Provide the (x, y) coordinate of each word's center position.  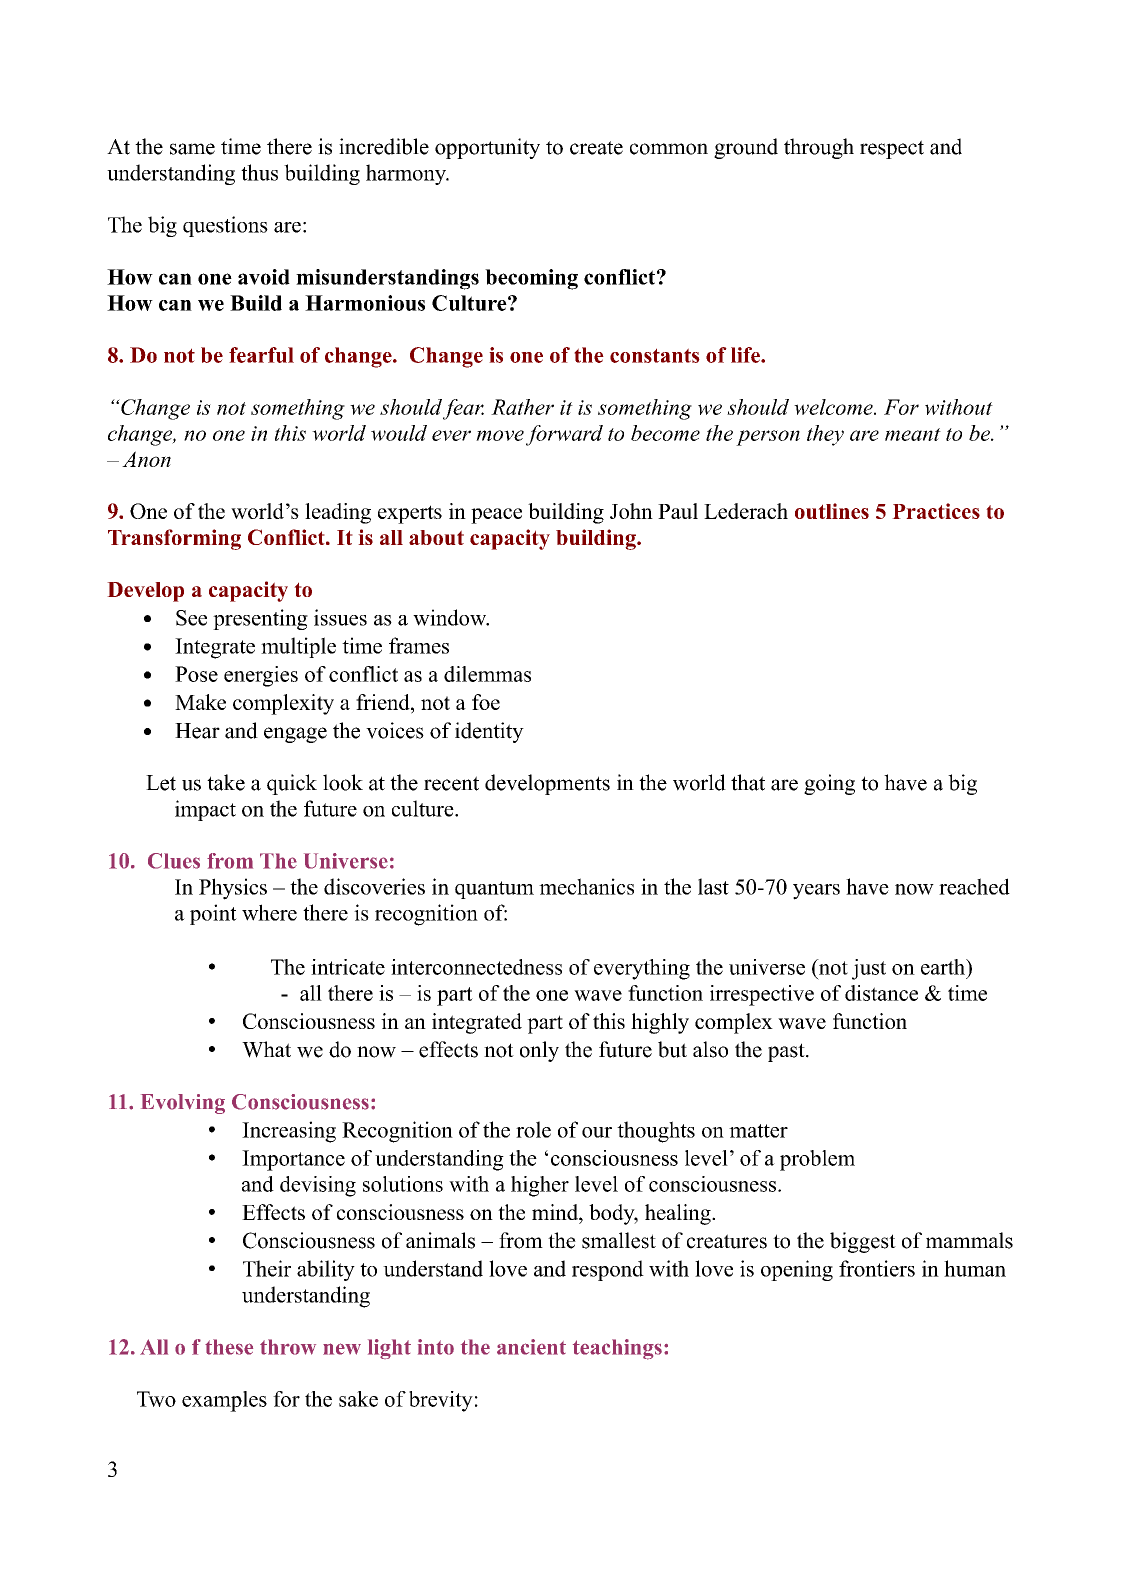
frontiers (877, 1268)
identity (489, 732)
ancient (531, 1347)
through (819, 148)
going (829, 784)
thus (259, 172)
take (226, 782)
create (596, 148)
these (229, 1347)
